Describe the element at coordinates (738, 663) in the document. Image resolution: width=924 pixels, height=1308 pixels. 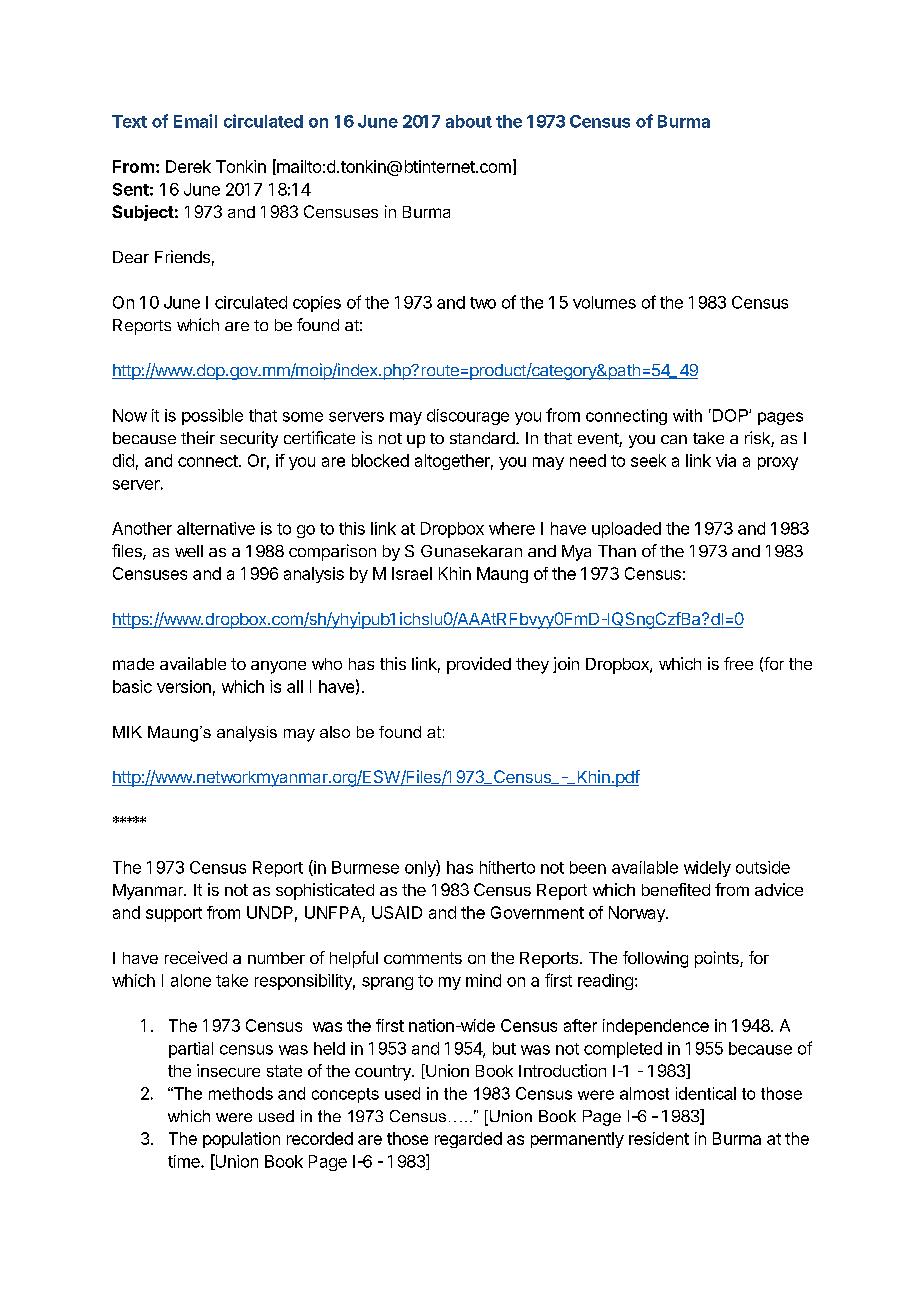
I see `free` at that location.
